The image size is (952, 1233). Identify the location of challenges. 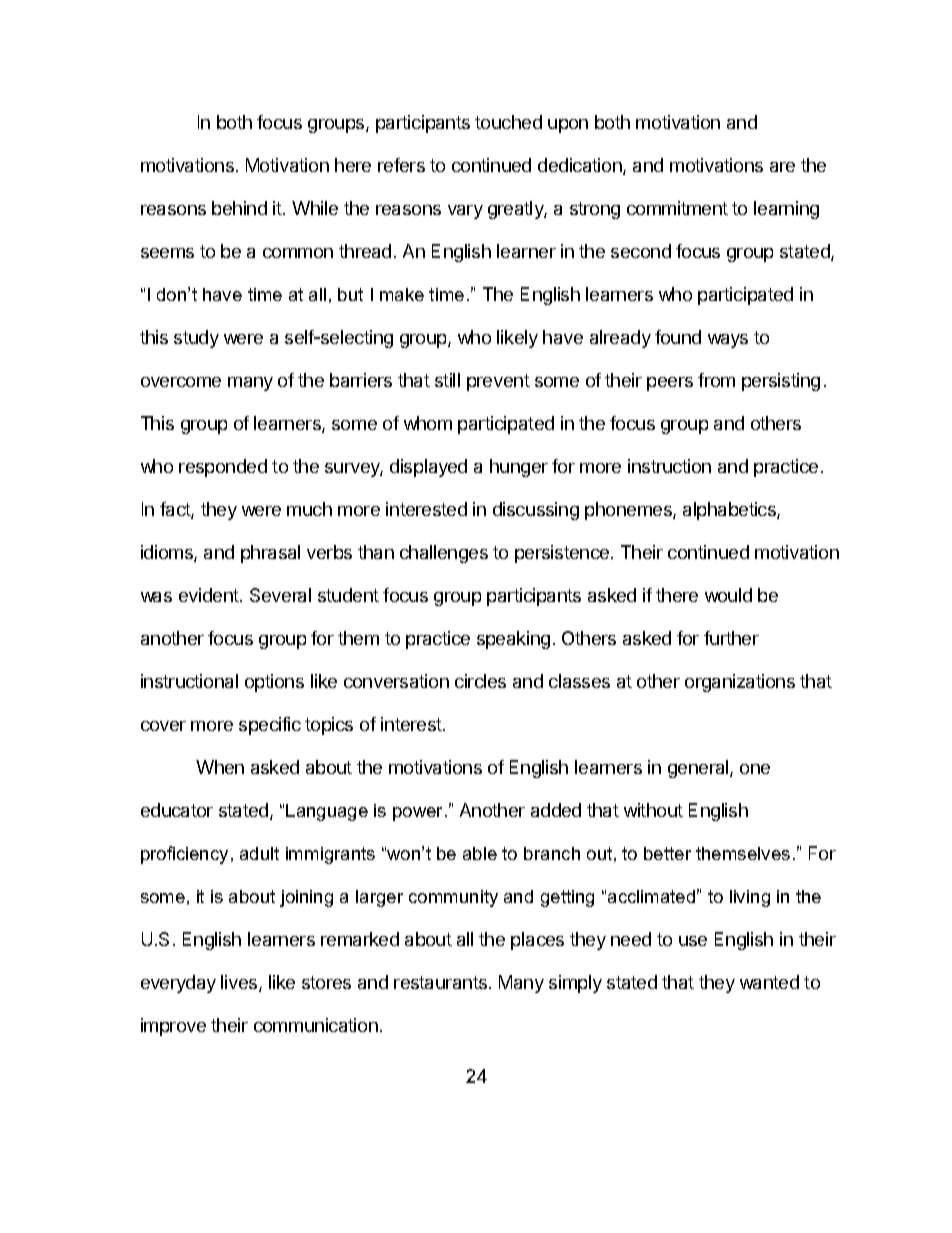
(444, 554).
